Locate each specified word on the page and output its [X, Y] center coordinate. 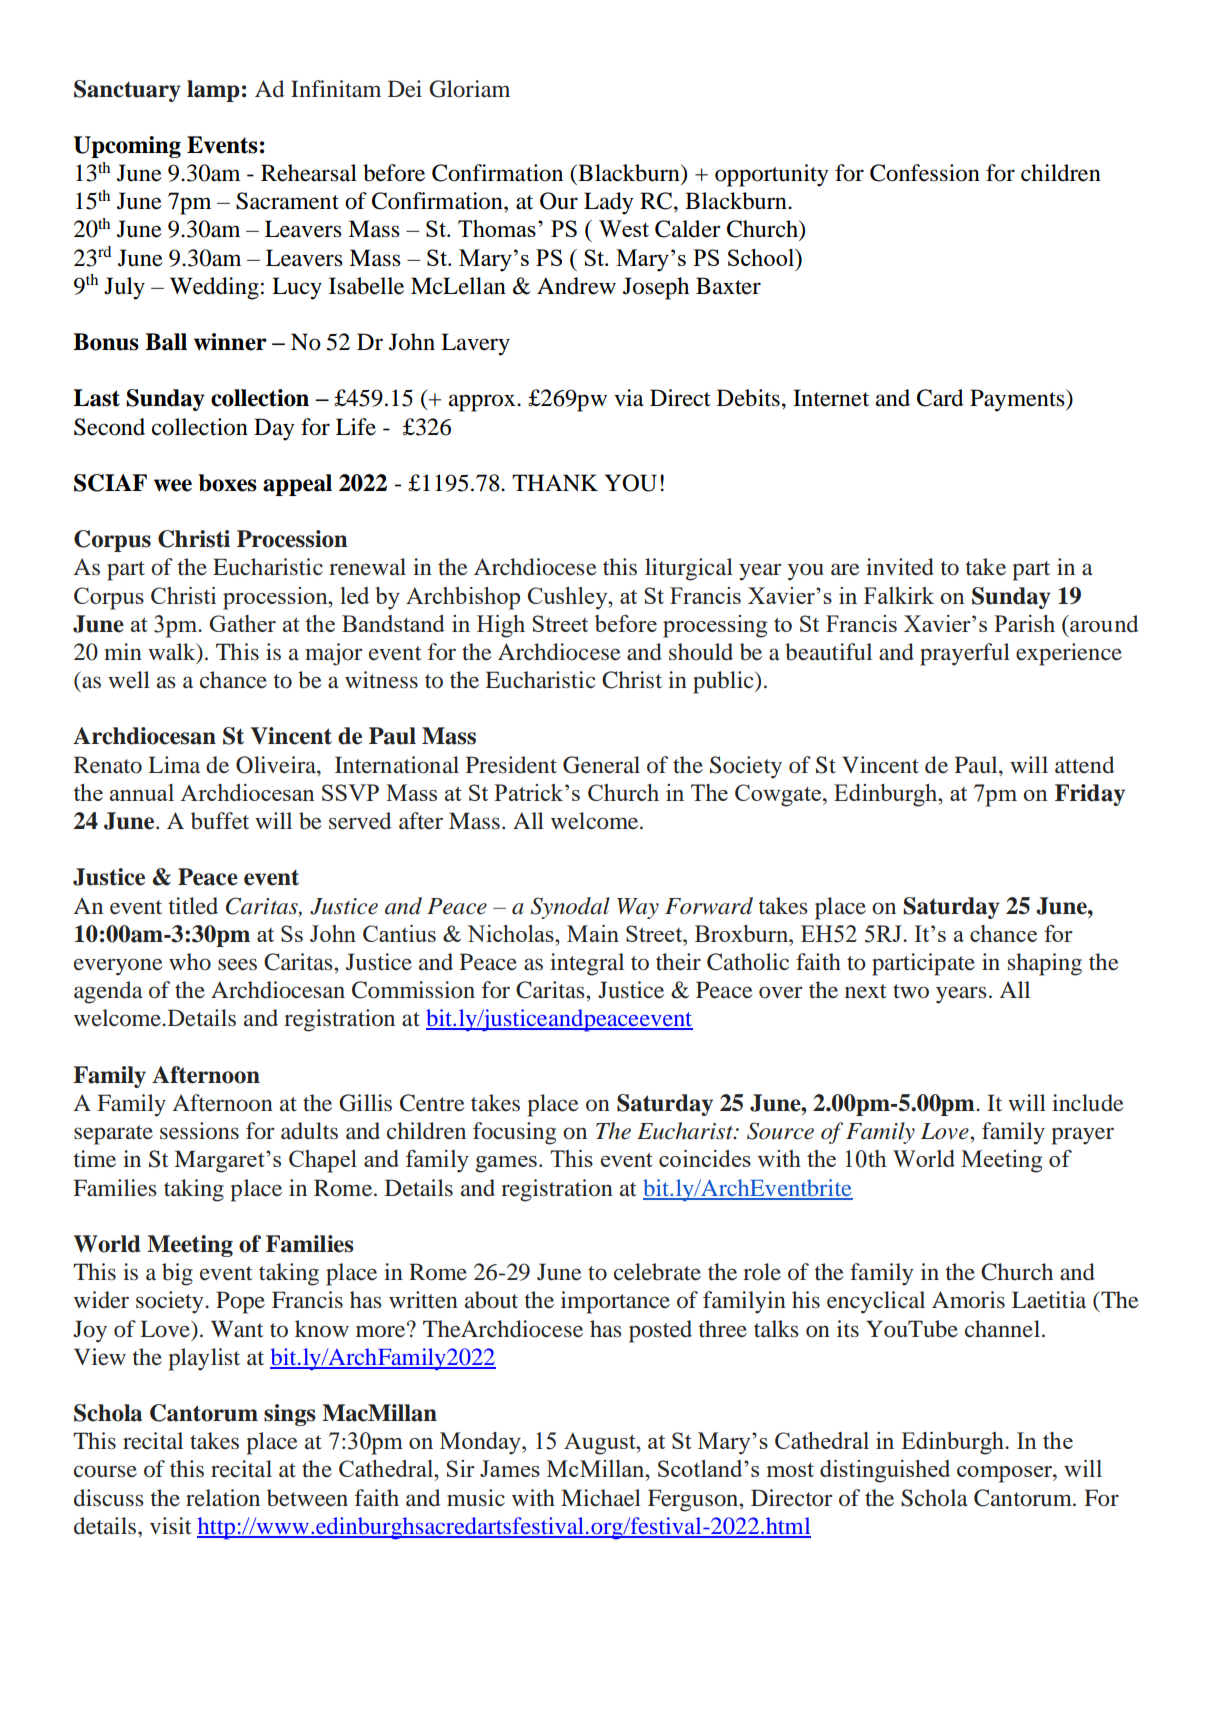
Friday [1090, 795]
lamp [213, 91]
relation [223, 1498]
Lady [608, 203]
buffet [220, 821]
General [601, 765]
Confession [925, 173]
